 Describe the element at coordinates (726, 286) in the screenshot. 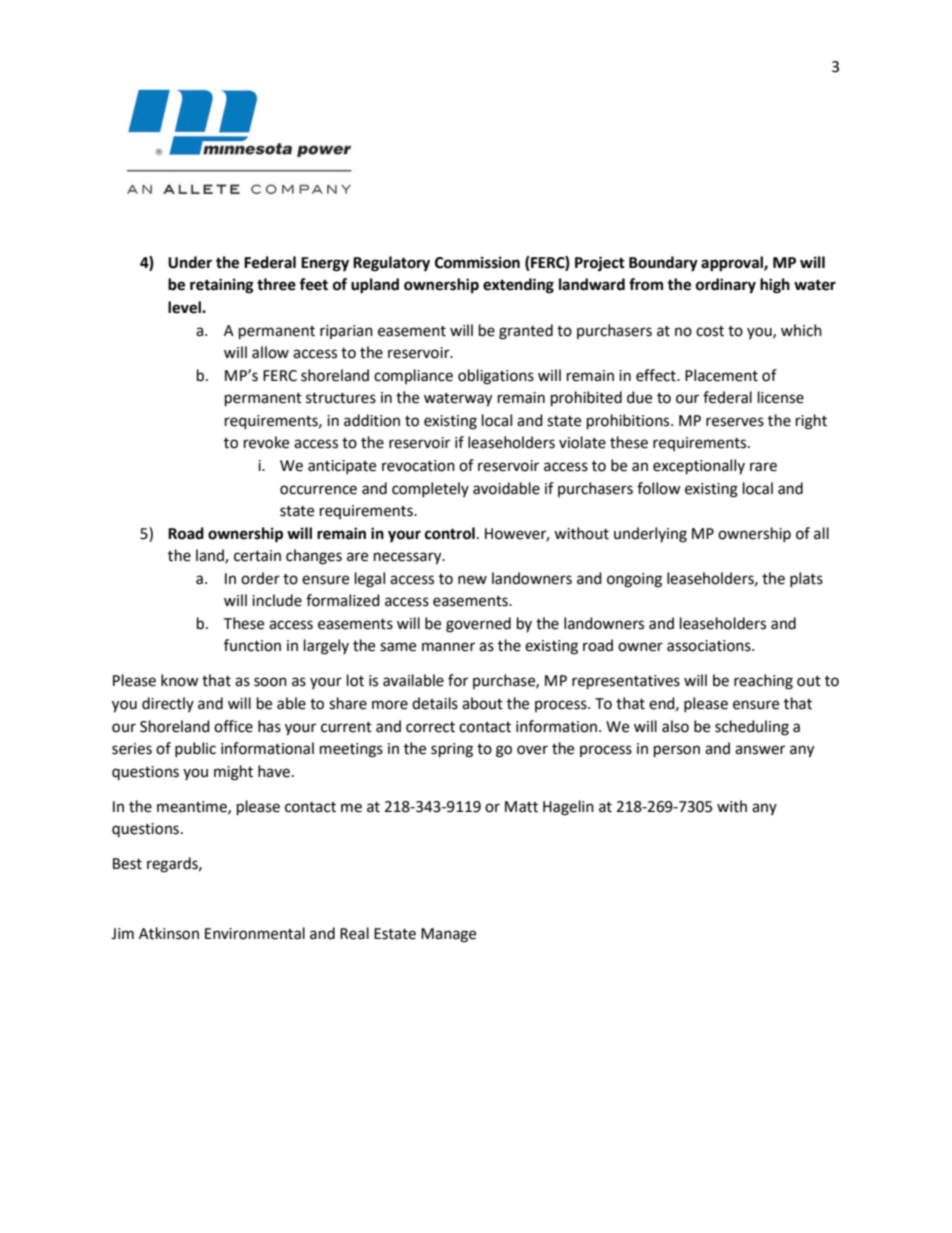

I see `ordinary` at that location.
